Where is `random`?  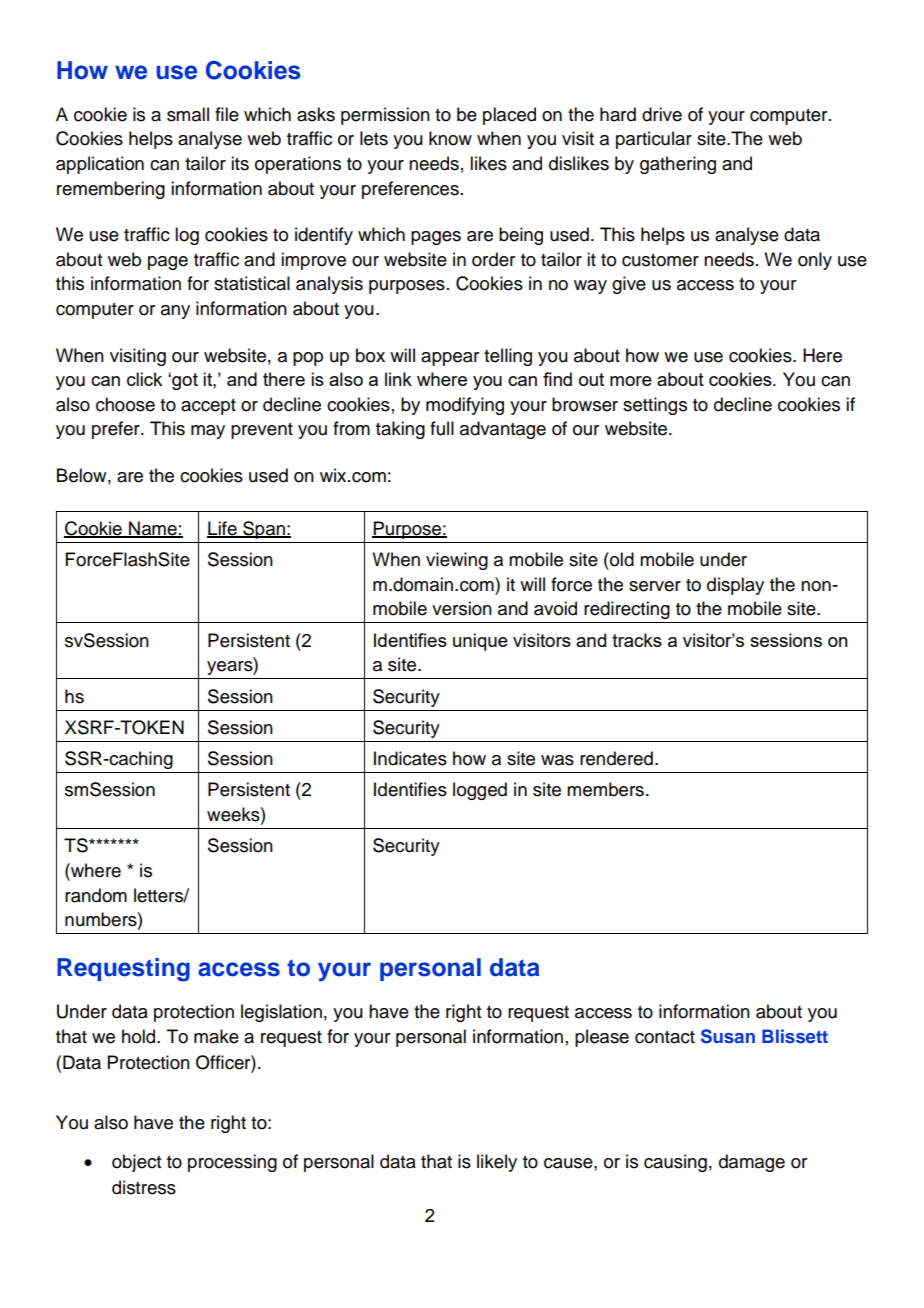 random is located at coordinates (96, 895).
